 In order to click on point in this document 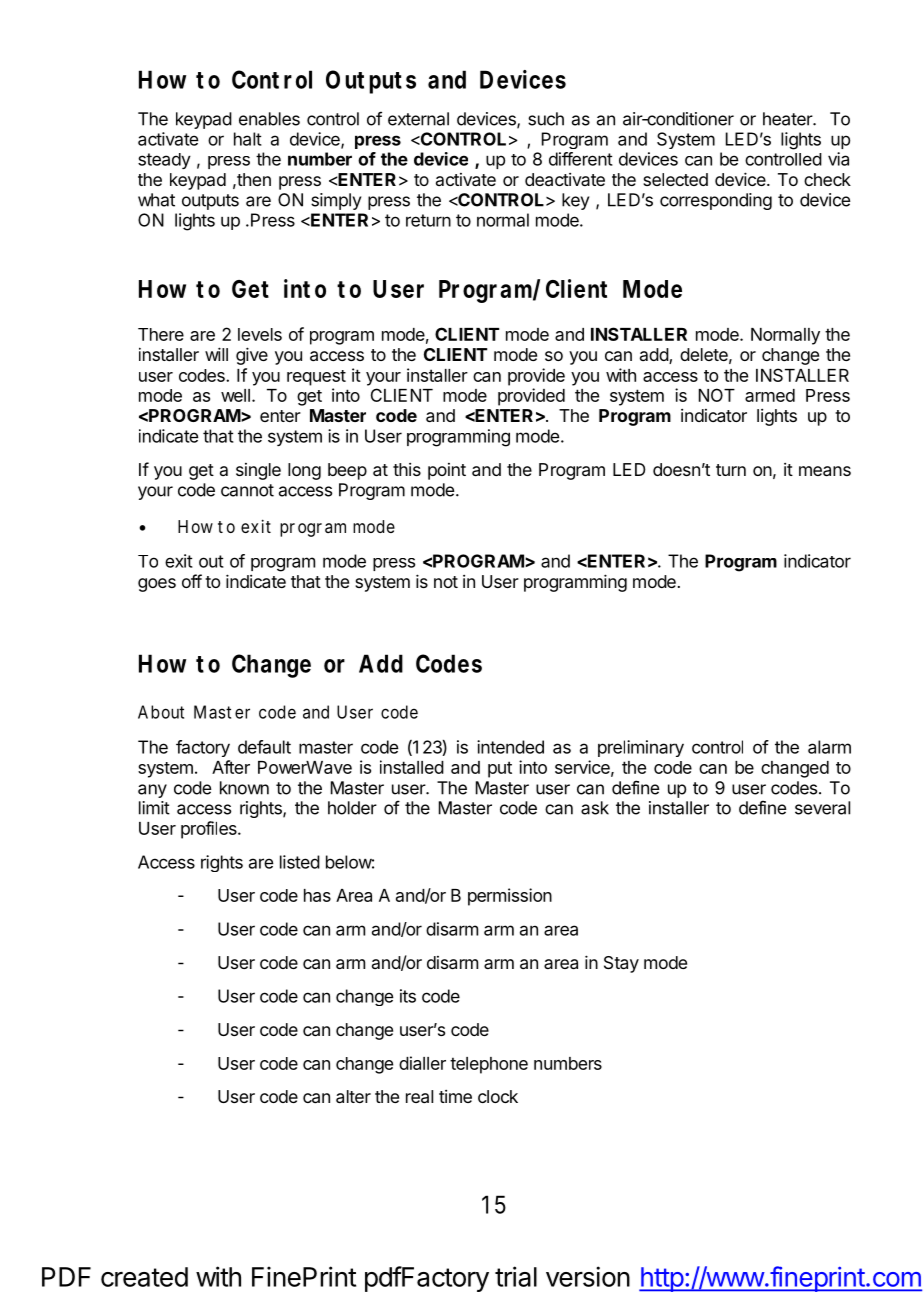, I will do `click(447, 471)`.
